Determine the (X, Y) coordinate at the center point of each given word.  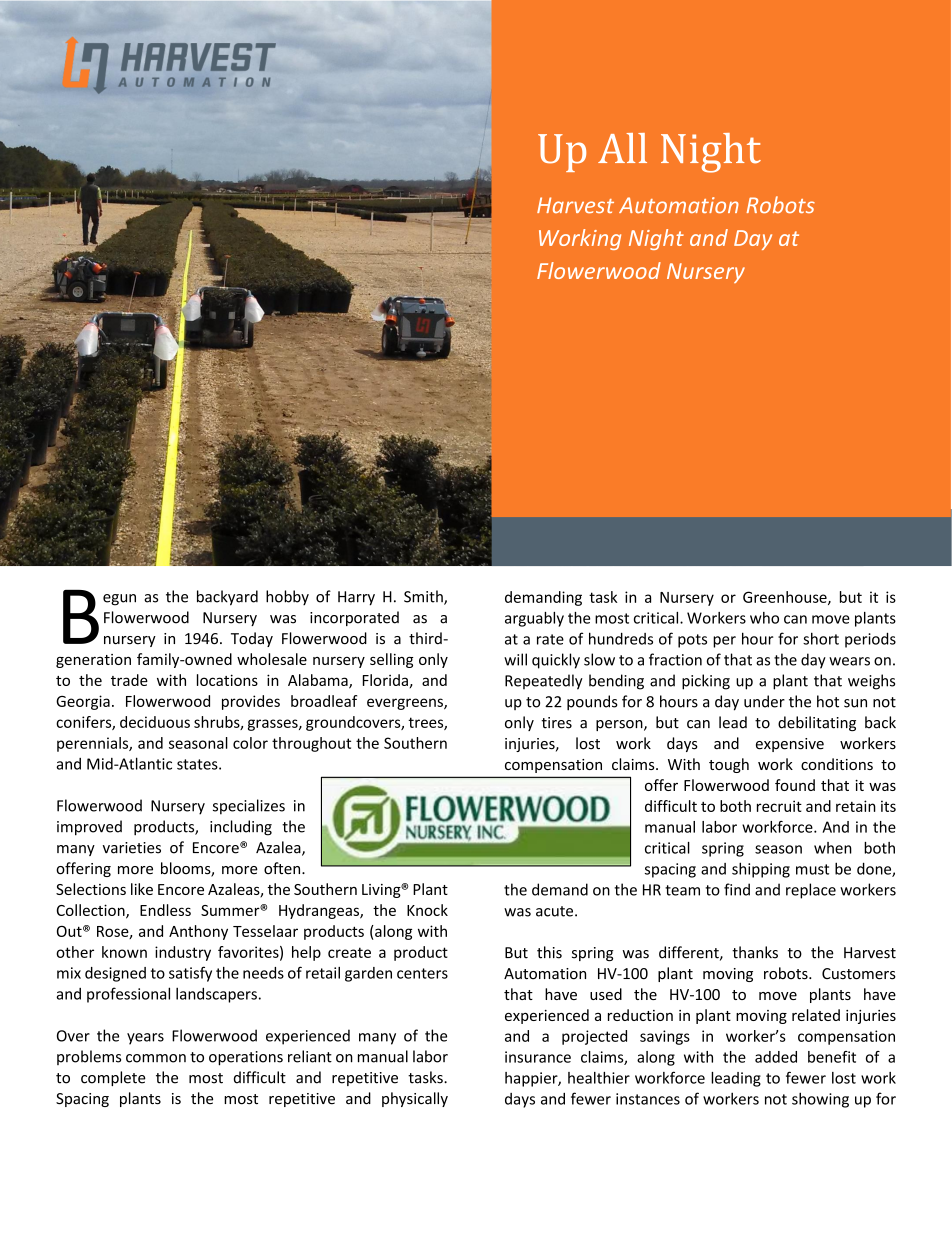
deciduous (155, 722)
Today (252, 639)
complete (113, 1078)
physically (415, 1099)
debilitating (817, 723)
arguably (534, 619)
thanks (755, 952)
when (833, 848)
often (283, 868)
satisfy (190, 974)
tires (556, 723)
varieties (132, 848)
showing (820, 1100)
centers (422, 973)
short (821, 638)
